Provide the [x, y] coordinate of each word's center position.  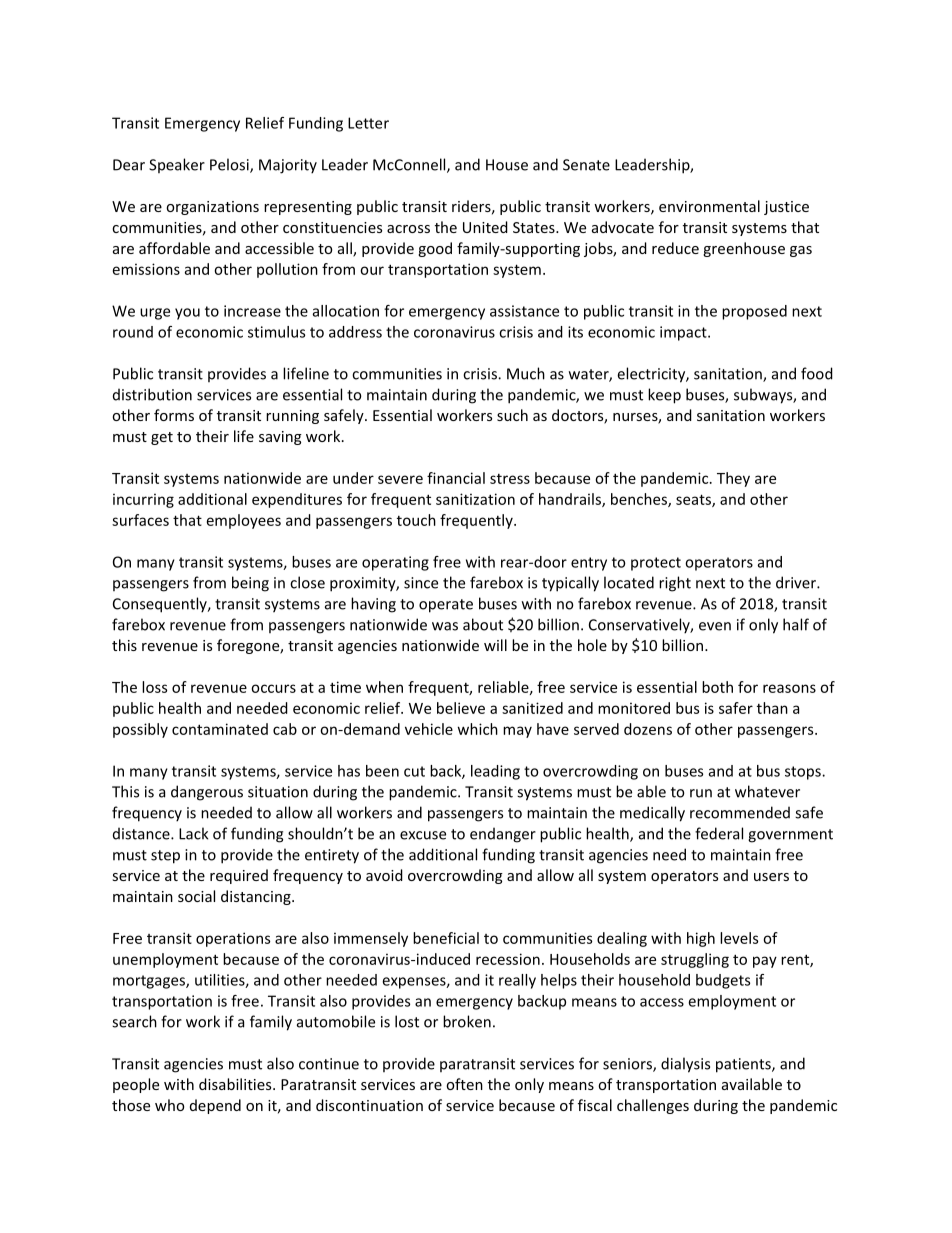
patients [744, 1065]
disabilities [236, 1084]
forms [174, 415]
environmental [709, 206]
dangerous [207, 793]
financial [456, 478]
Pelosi [230, 165]
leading [495, 772]
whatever [767, 791]
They [733, 479]
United [485, 227]
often [464, 1084]
